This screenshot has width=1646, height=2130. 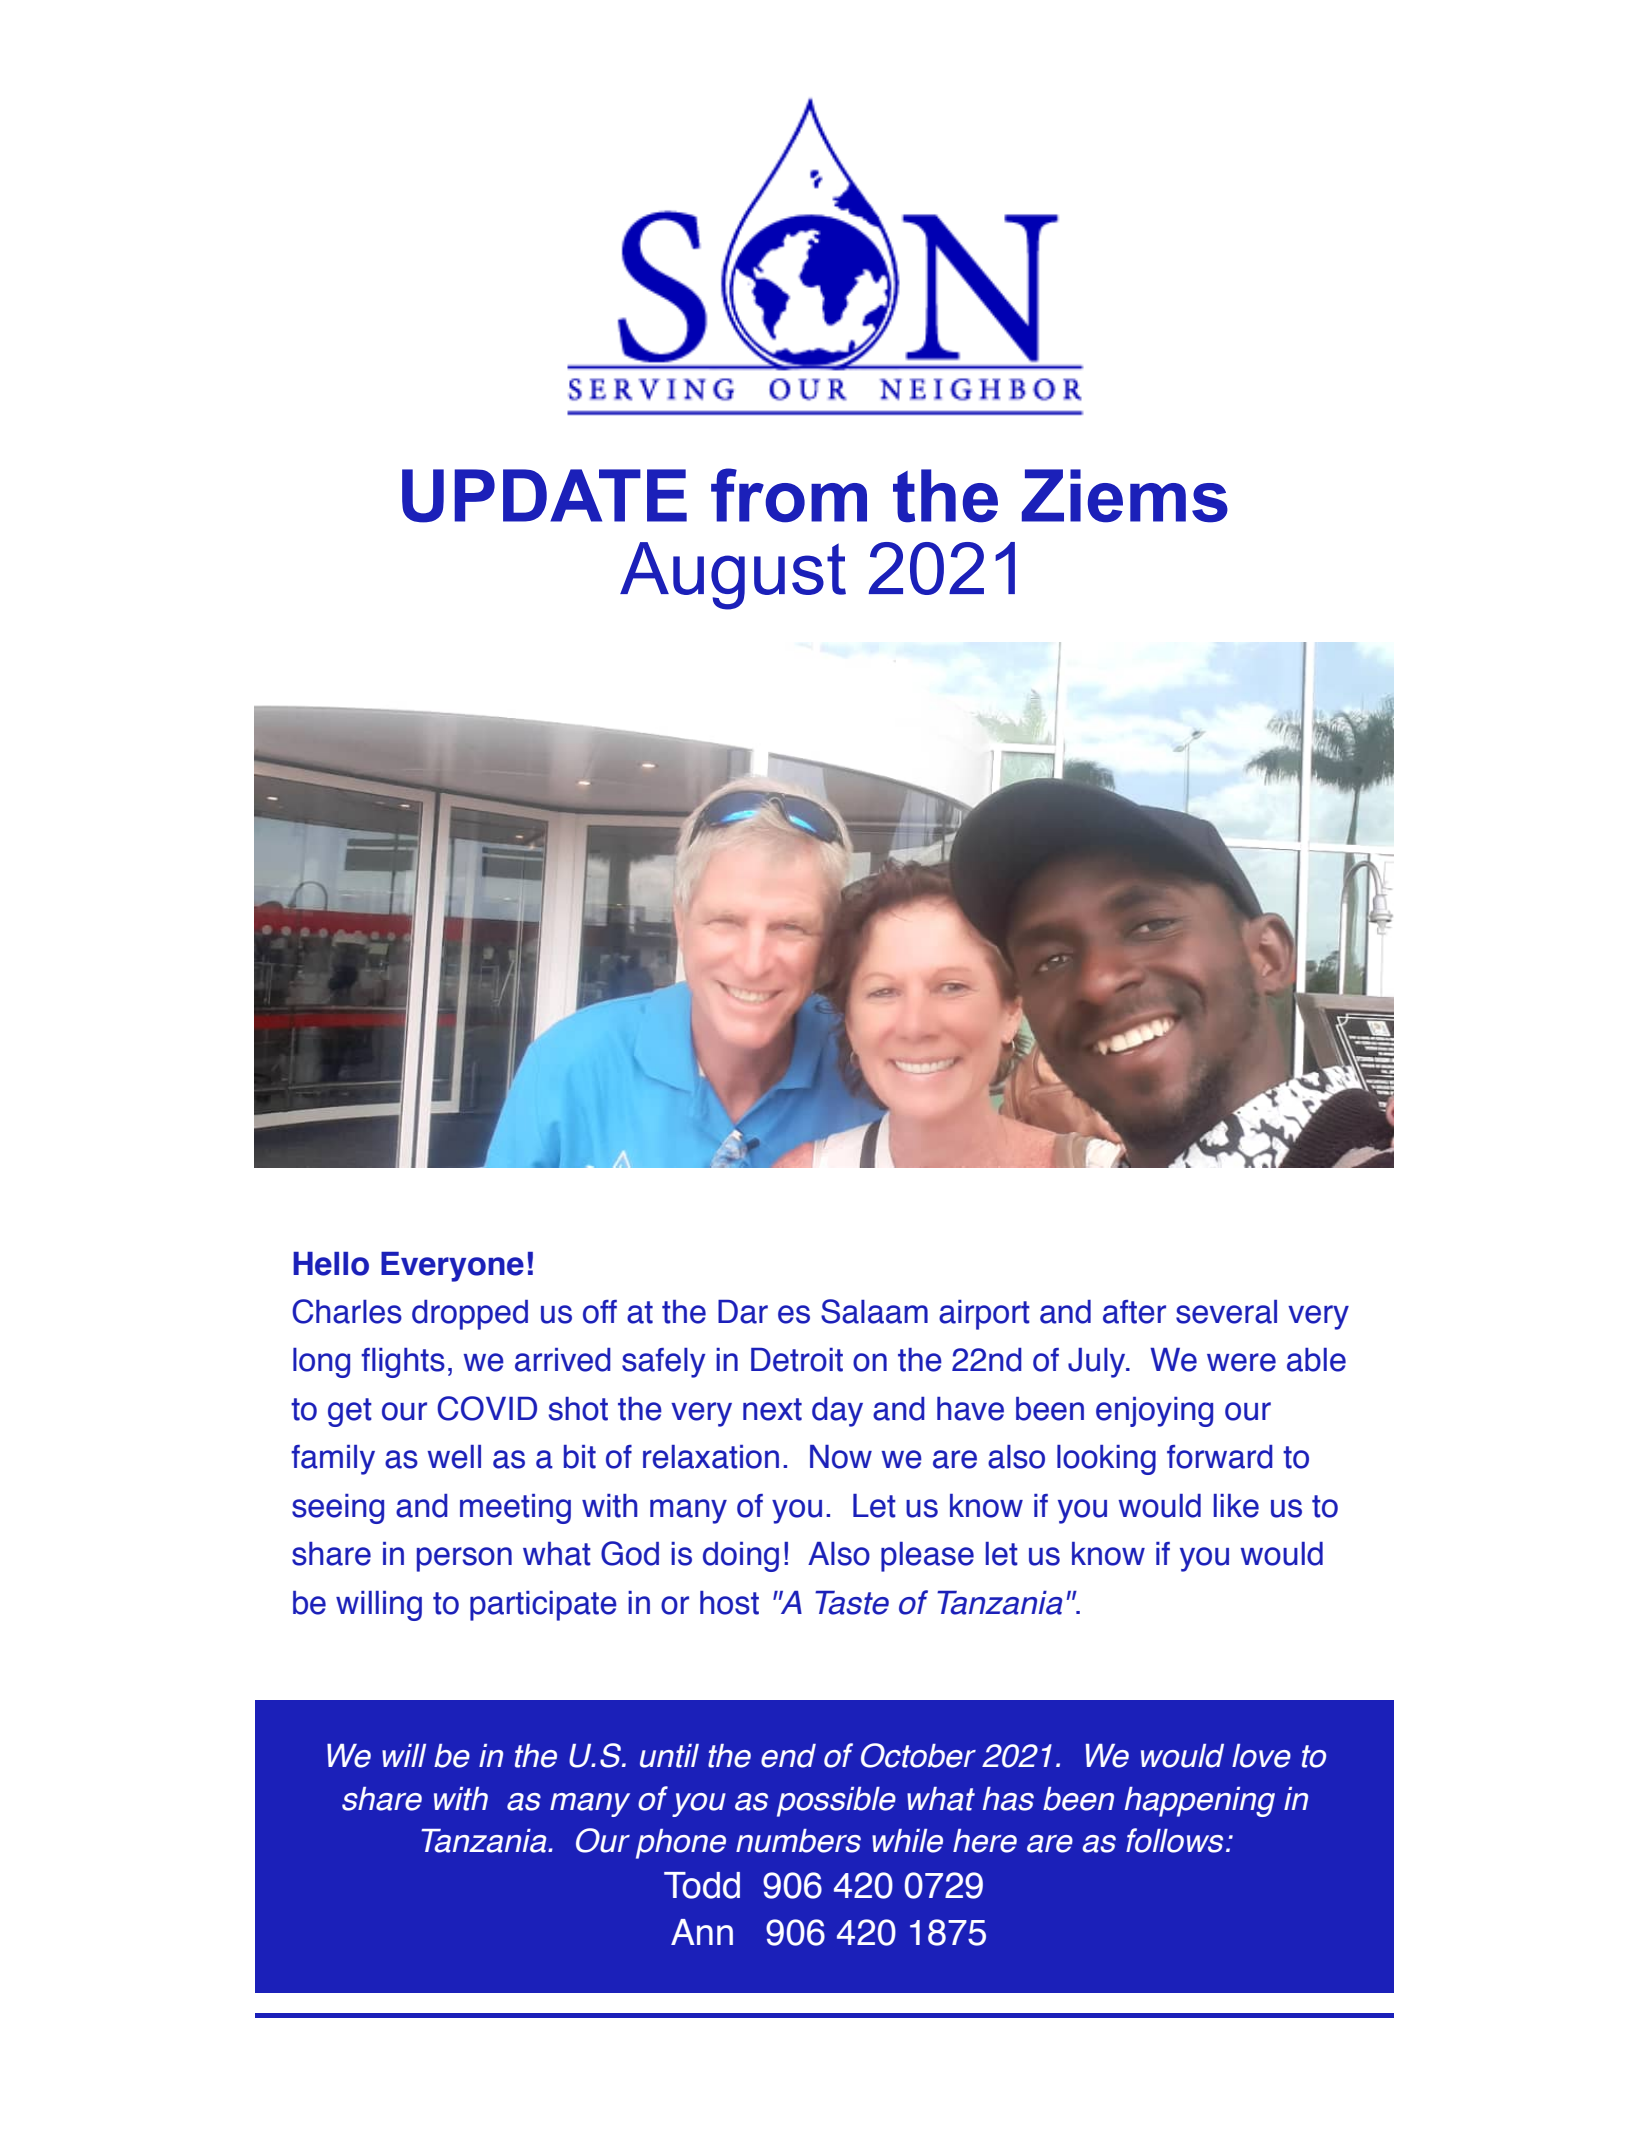 What do you see at coordinates (544, 496) in the screenshot?
I see `UPDATE` at bounding box center [544, 496].
